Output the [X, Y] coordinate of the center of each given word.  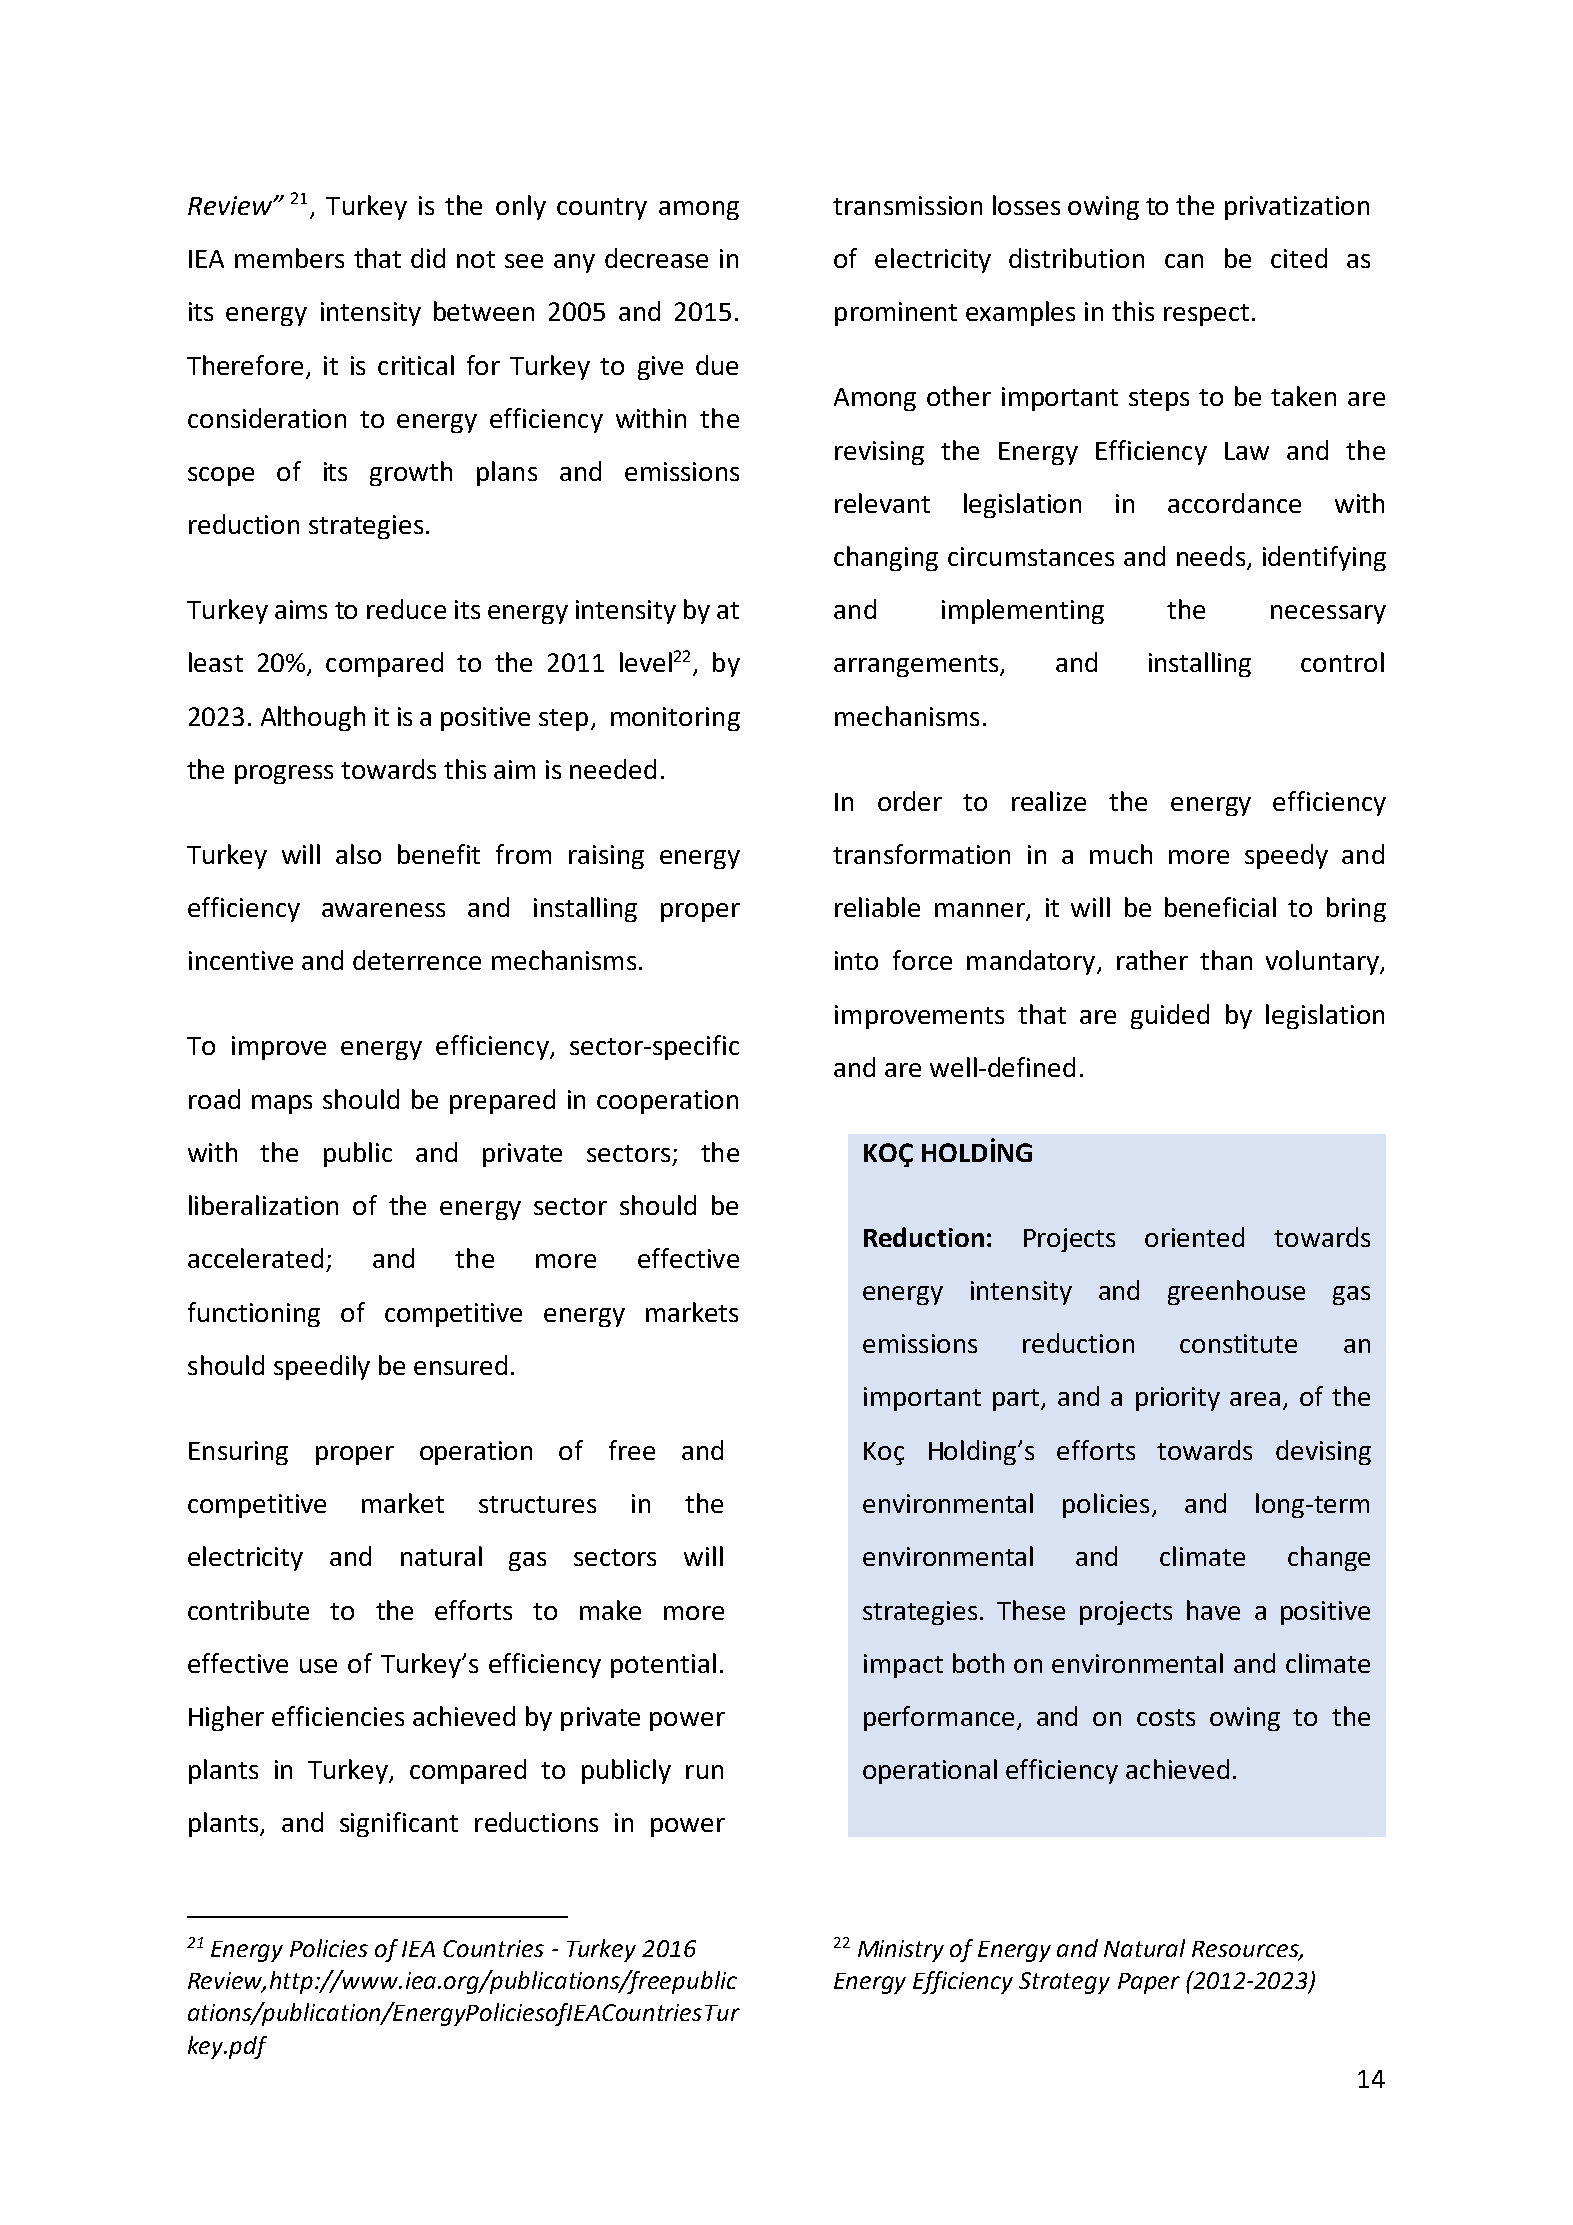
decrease [656, 258]
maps [282, 1104]
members [289, 258]
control [1342, 662]
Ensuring [238, 1453]
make [610, 1610]
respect [1206, 315]
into [856, 960]
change [1329, 1558]
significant [399, 1824]
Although [313, 718]
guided [1170, 1016]
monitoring [675, 719]
